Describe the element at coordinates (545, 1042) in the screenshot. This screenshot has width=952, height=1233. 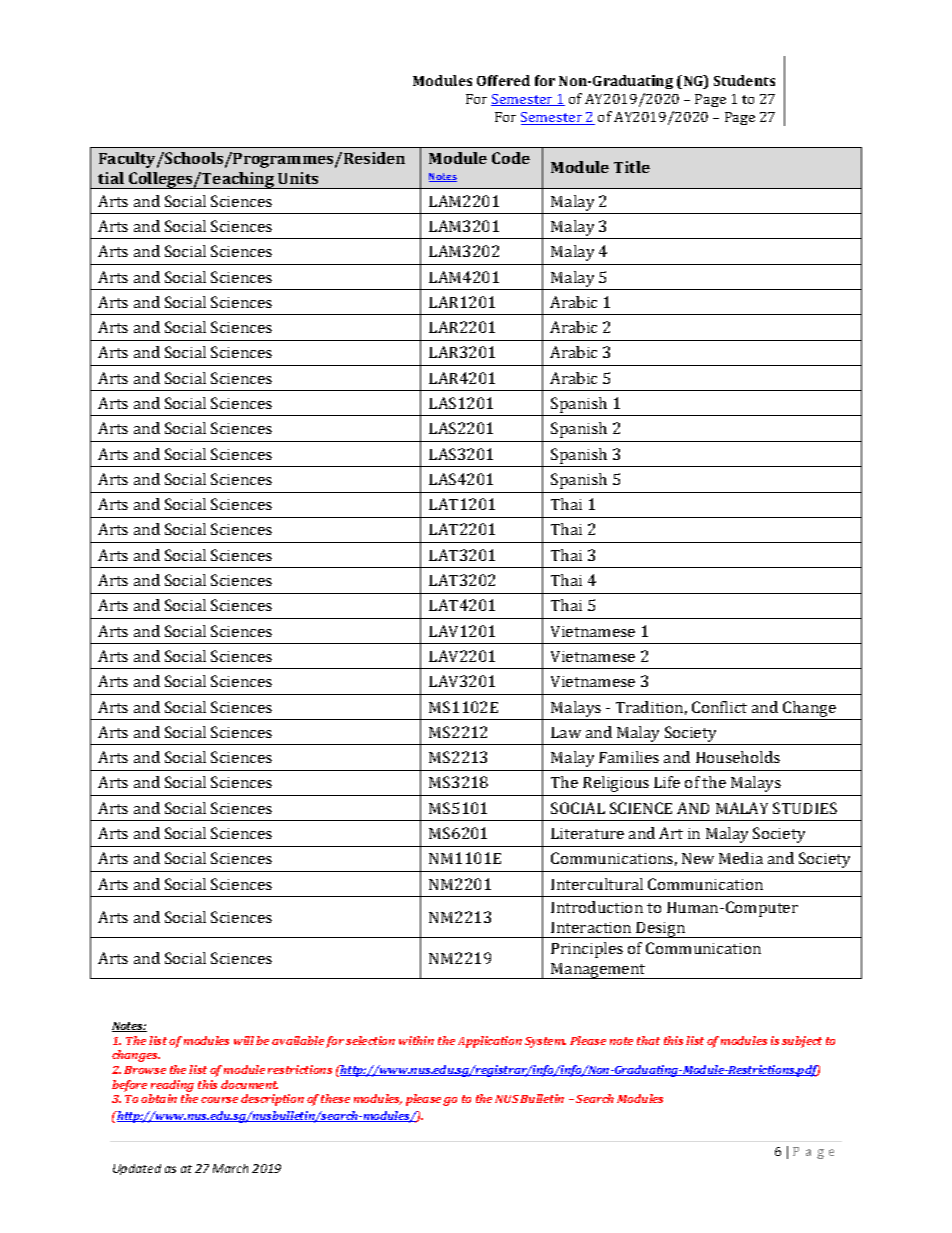
I see `System` at that location.
